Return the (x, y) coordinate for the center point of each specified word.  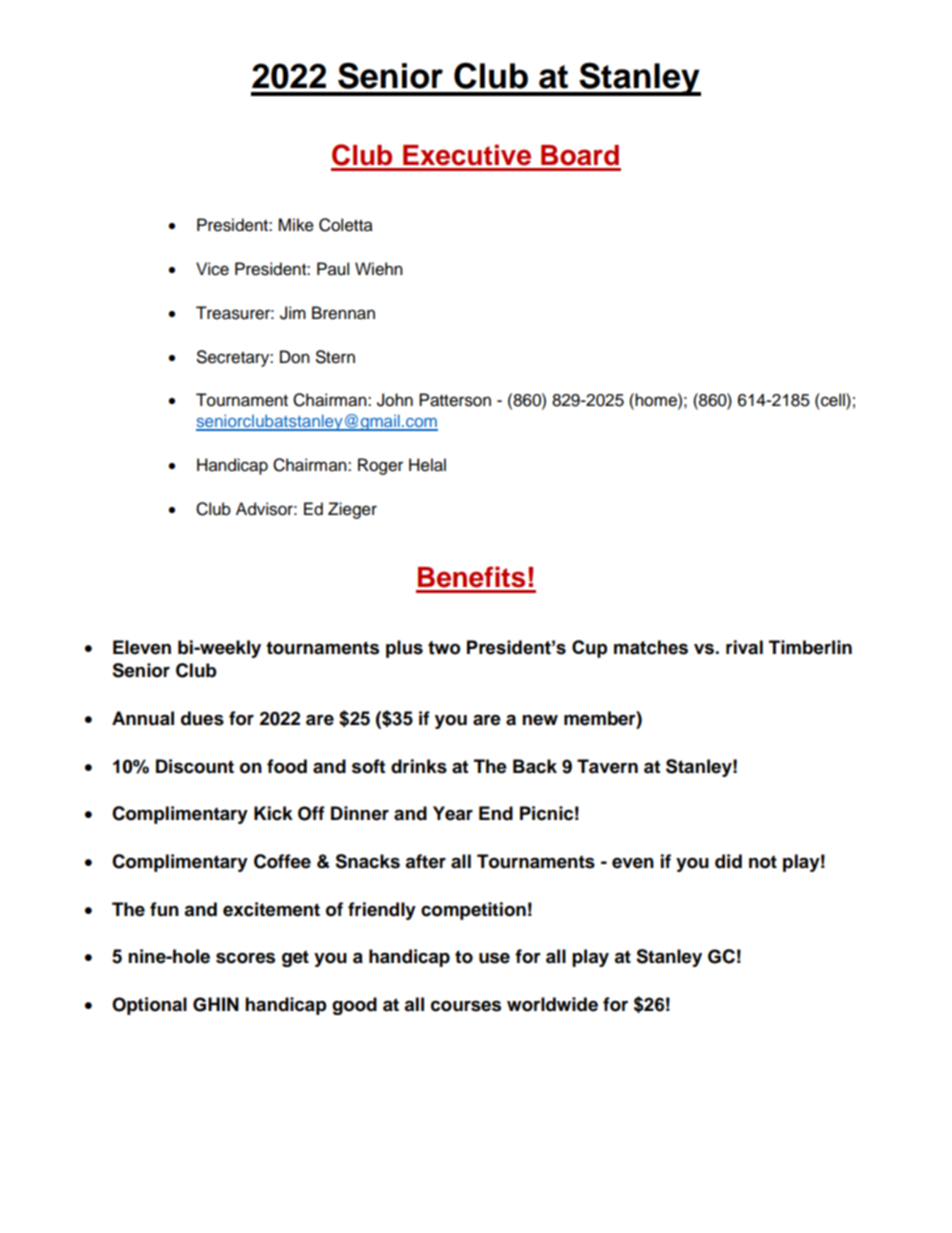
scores (245, 958)
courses (466, 1006)
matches (651, 647)
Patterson (455, 400)
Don (295, 357)
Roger (380, 466)
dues (202, 718)
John (395, 400)
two (444, 648)
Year (453, 813)
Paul (333, 269)
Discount (195, 766)
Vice (212, 269)
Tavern (607, 766)
